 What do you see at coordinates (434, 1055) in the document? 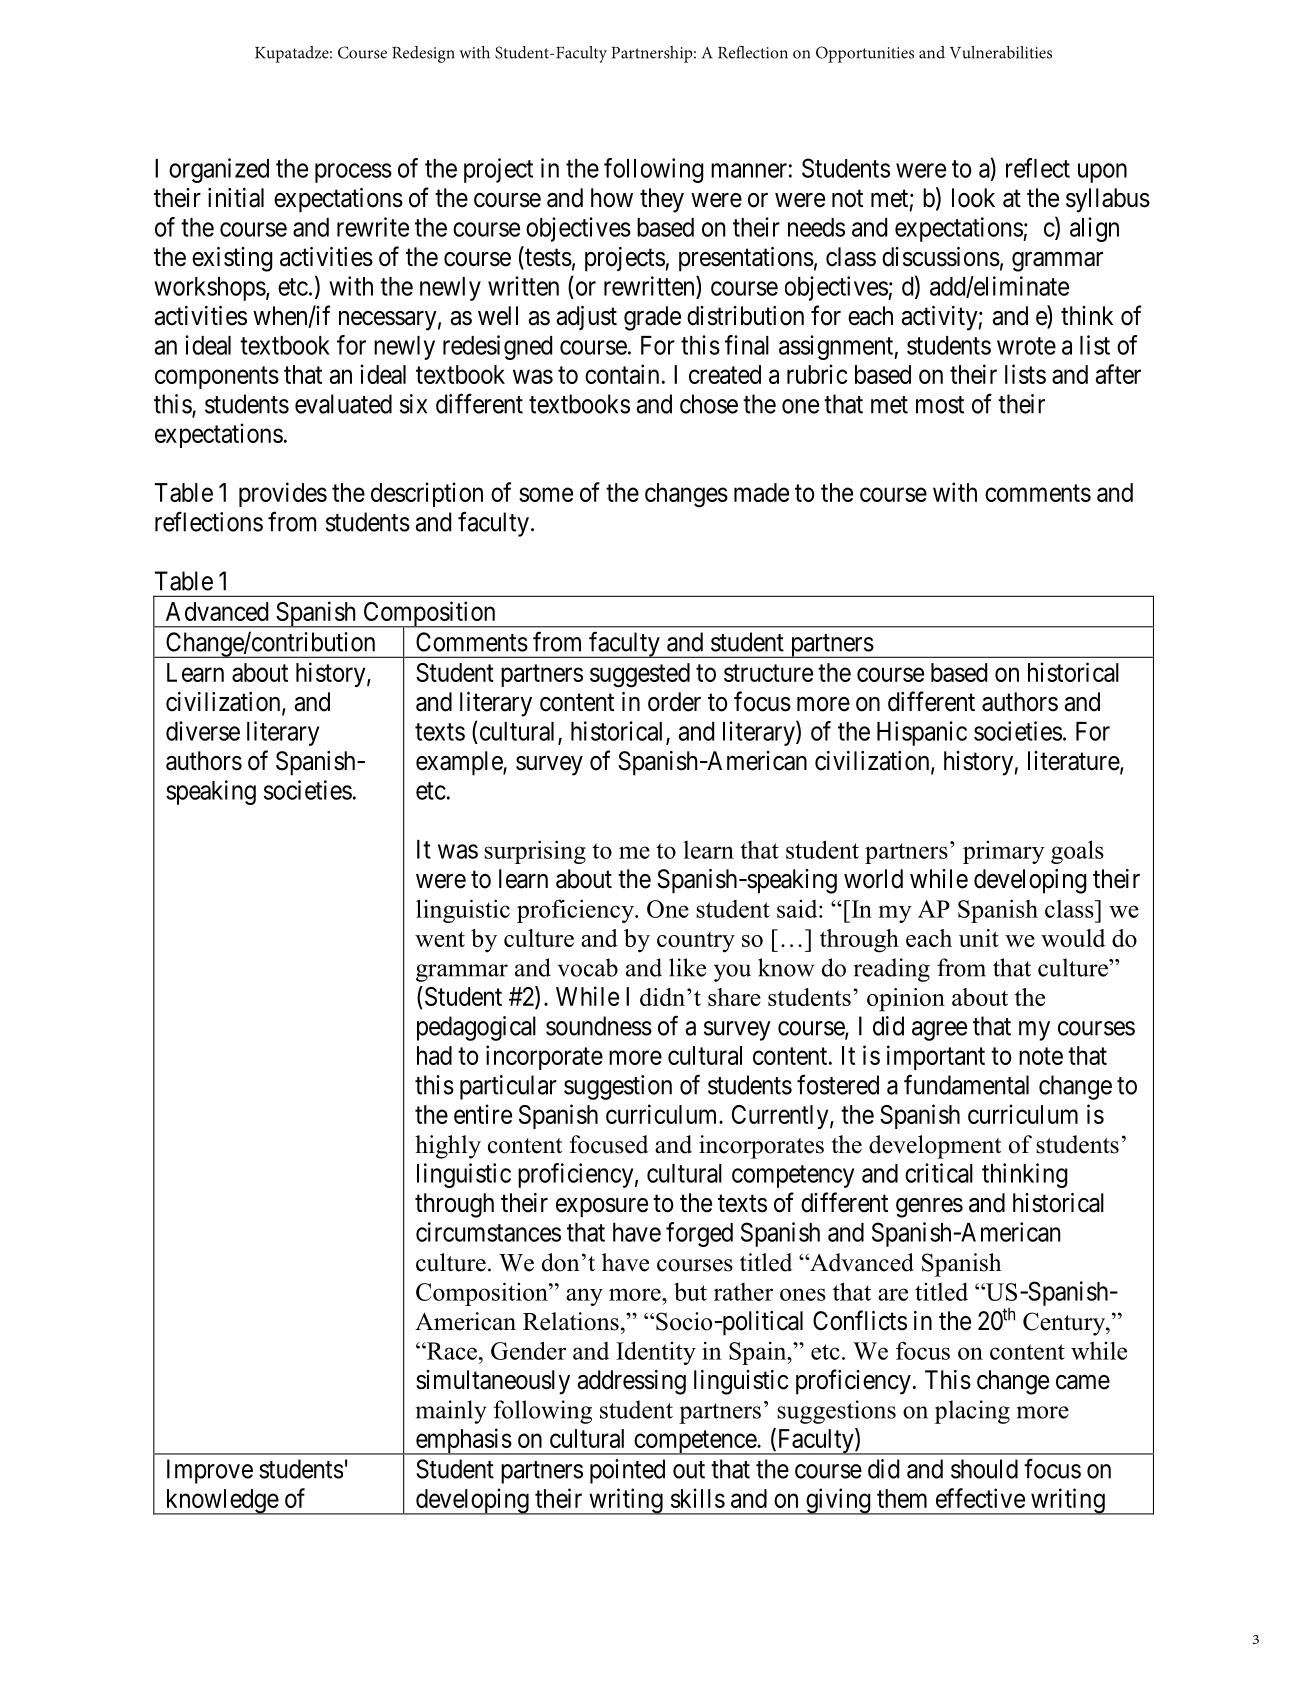
I see `had` at bounding box center [434, 1055].
